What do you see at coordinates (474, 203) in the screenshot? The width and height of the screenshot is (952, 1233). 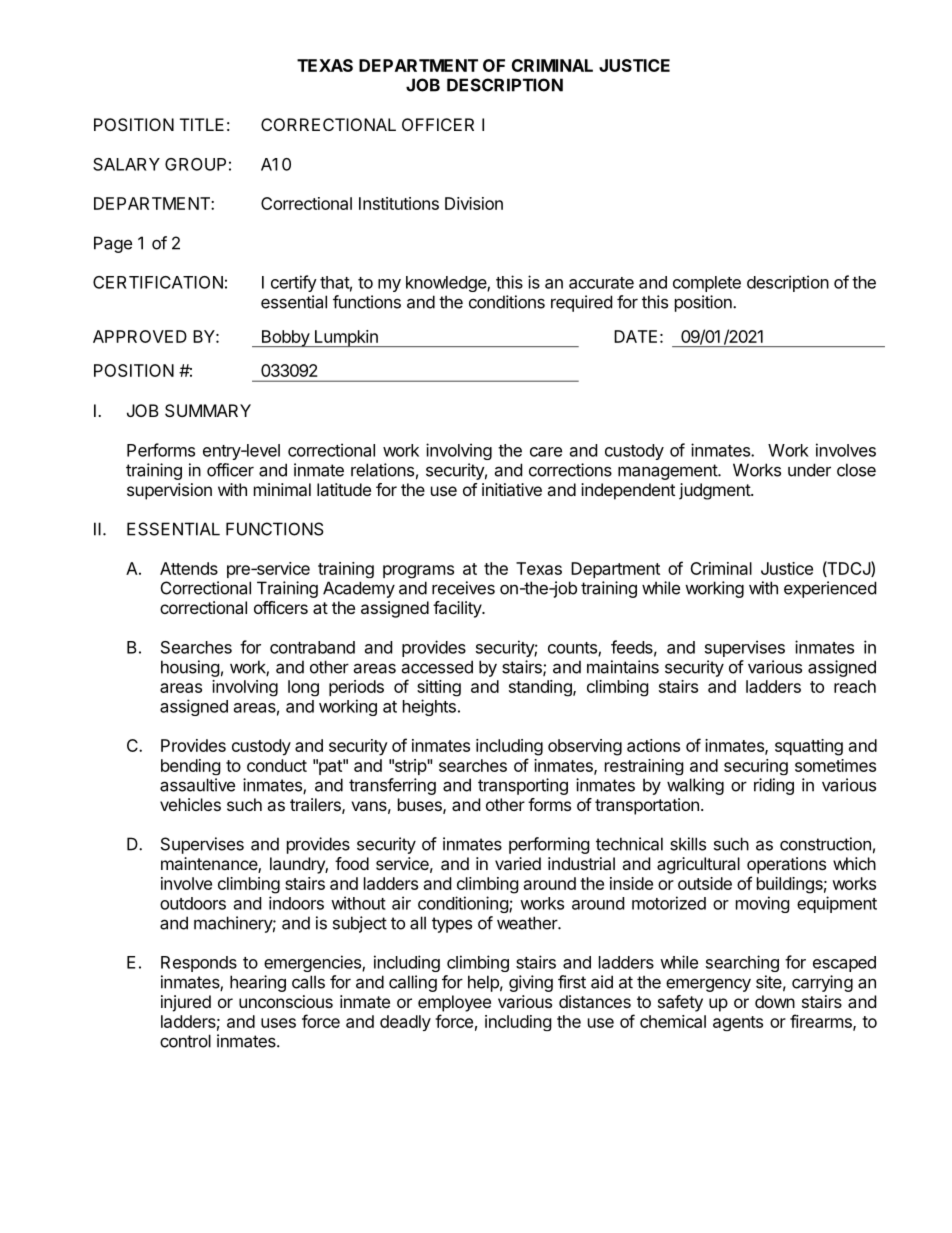 I see `Division` at bounding box center [474, 203].
